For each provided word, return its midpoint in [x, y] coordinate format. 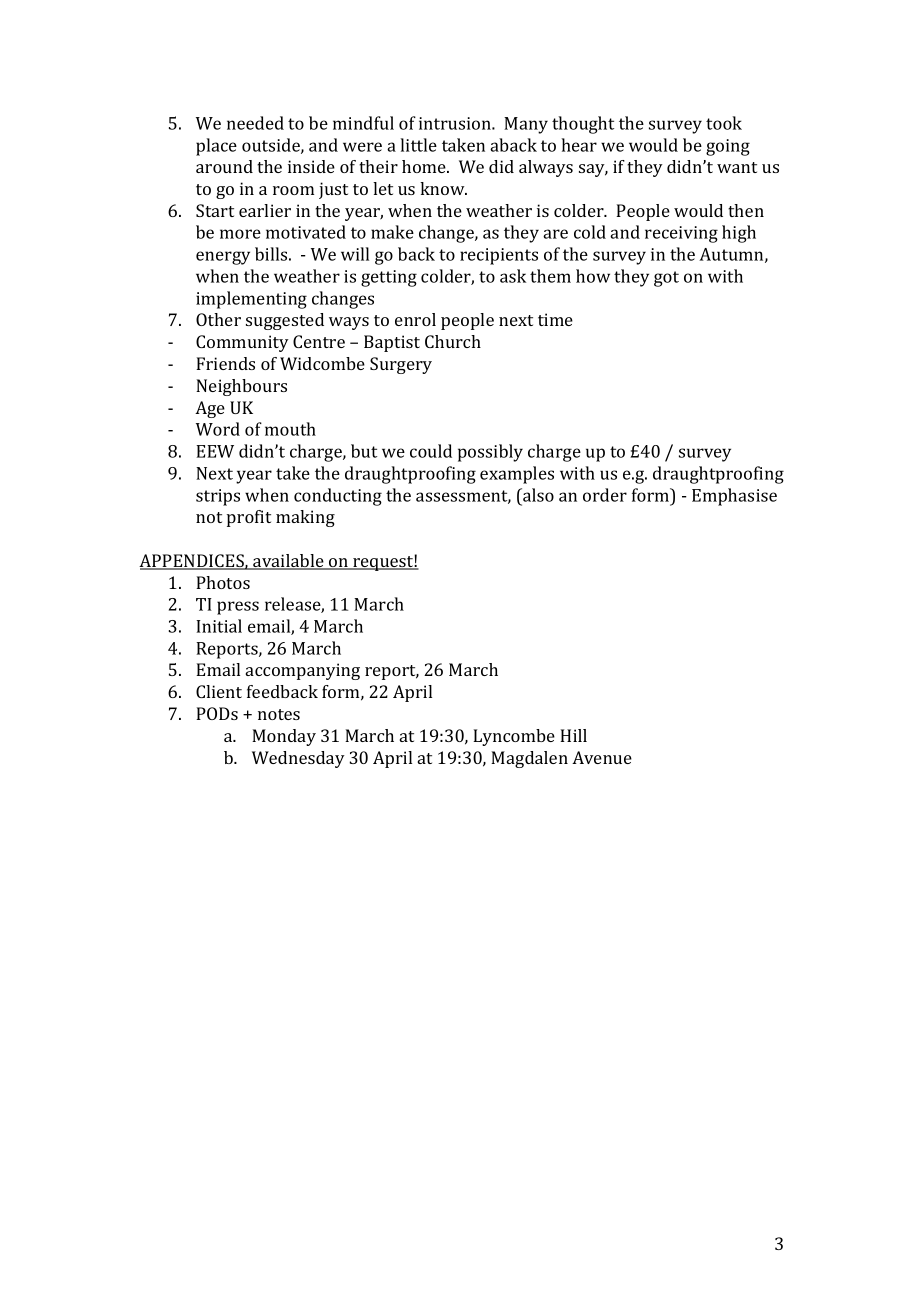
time [555, 319]
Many [526, 125]
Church [453, 341]
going [728, 147]
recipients [499, 256]
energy [223, 258]
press [238, 608]
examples [517, 475]
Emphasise [734, 497]
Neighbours [241, 387]
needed [255, 123]
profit [249, 518]
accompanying [303, 671]
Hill [573, 735]
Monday [284, 737]
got [666, 279]
